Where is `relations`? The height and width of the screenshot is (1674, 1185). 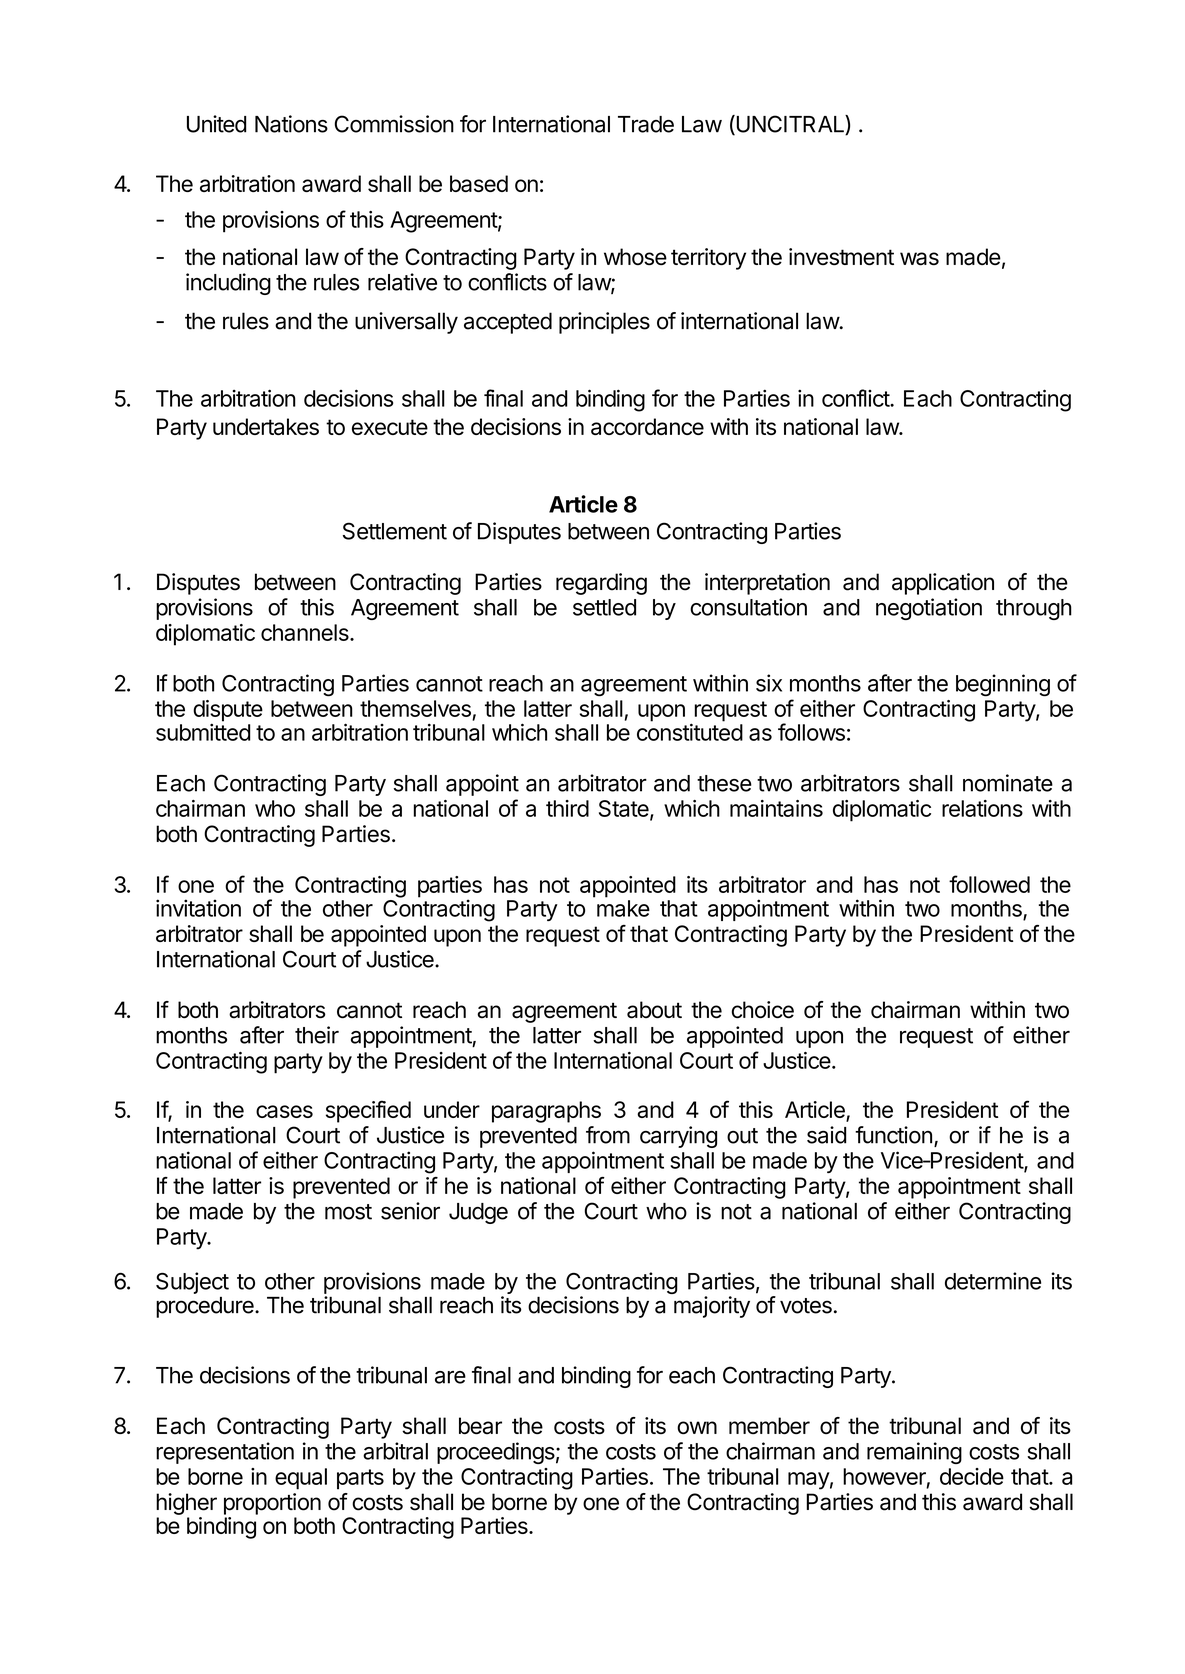 relations is located at coordinates (982, 808).
